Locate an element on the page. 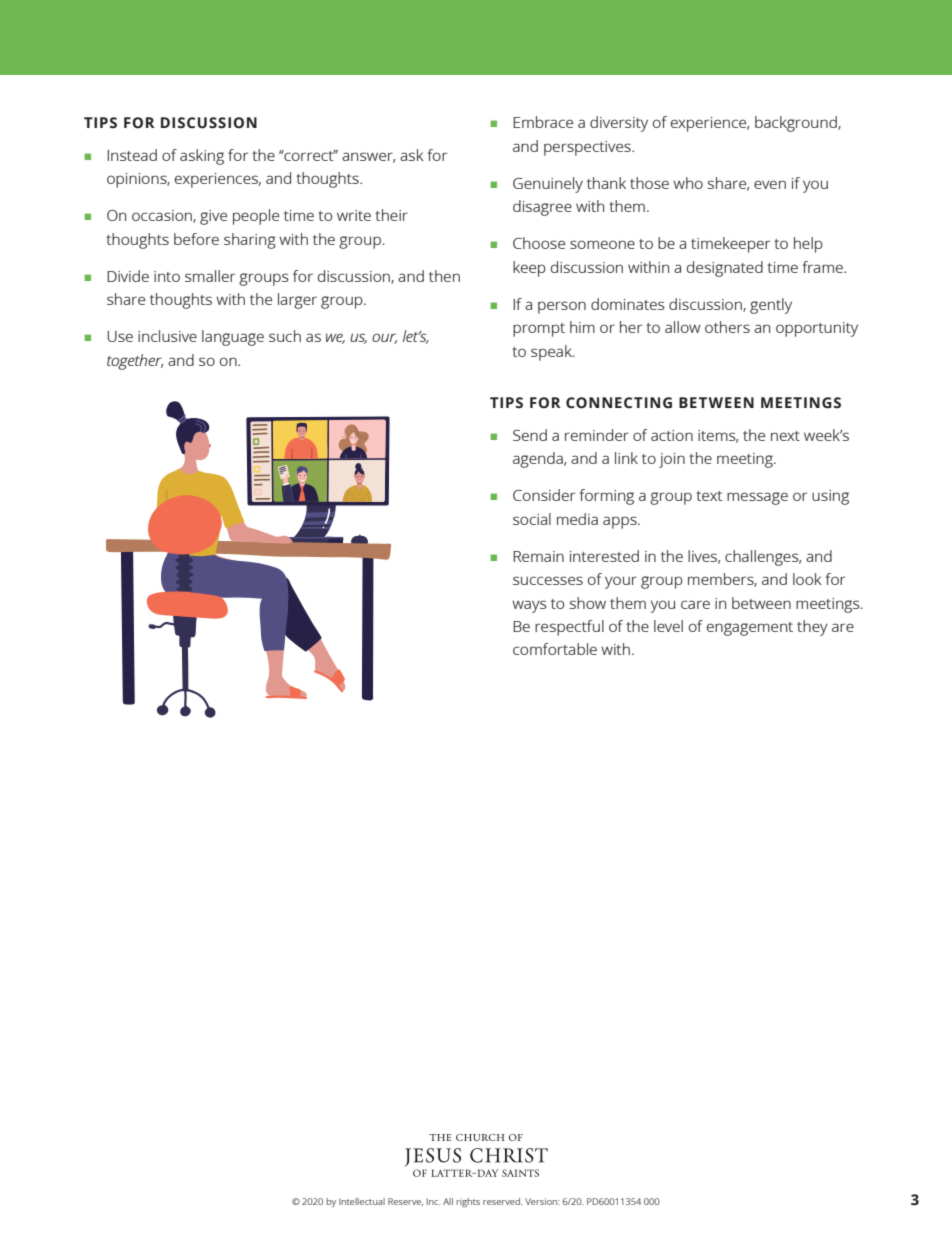  they is located at coordinates (812, 628).
